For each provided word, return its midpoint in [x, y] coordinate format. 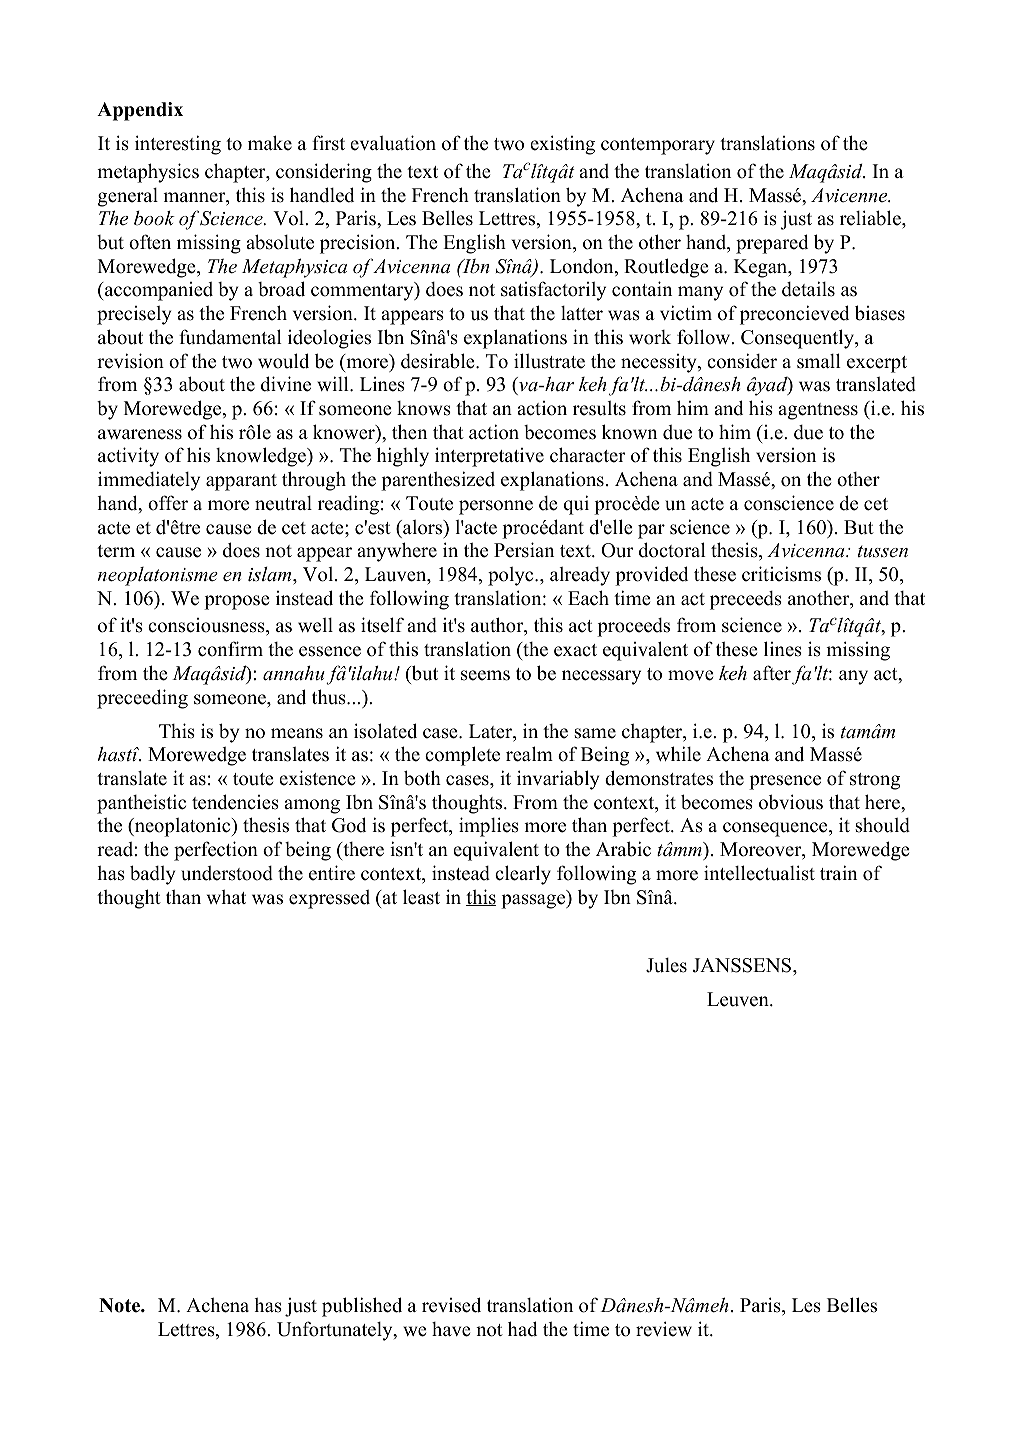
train [838, 872]
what [226, 897]
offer [168, 503]
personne [496, 507]
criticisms [781, 574]
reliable [871, 218]
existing [562, 145]
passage [534, 901]
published [362, 1307]
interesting [178, 145]
